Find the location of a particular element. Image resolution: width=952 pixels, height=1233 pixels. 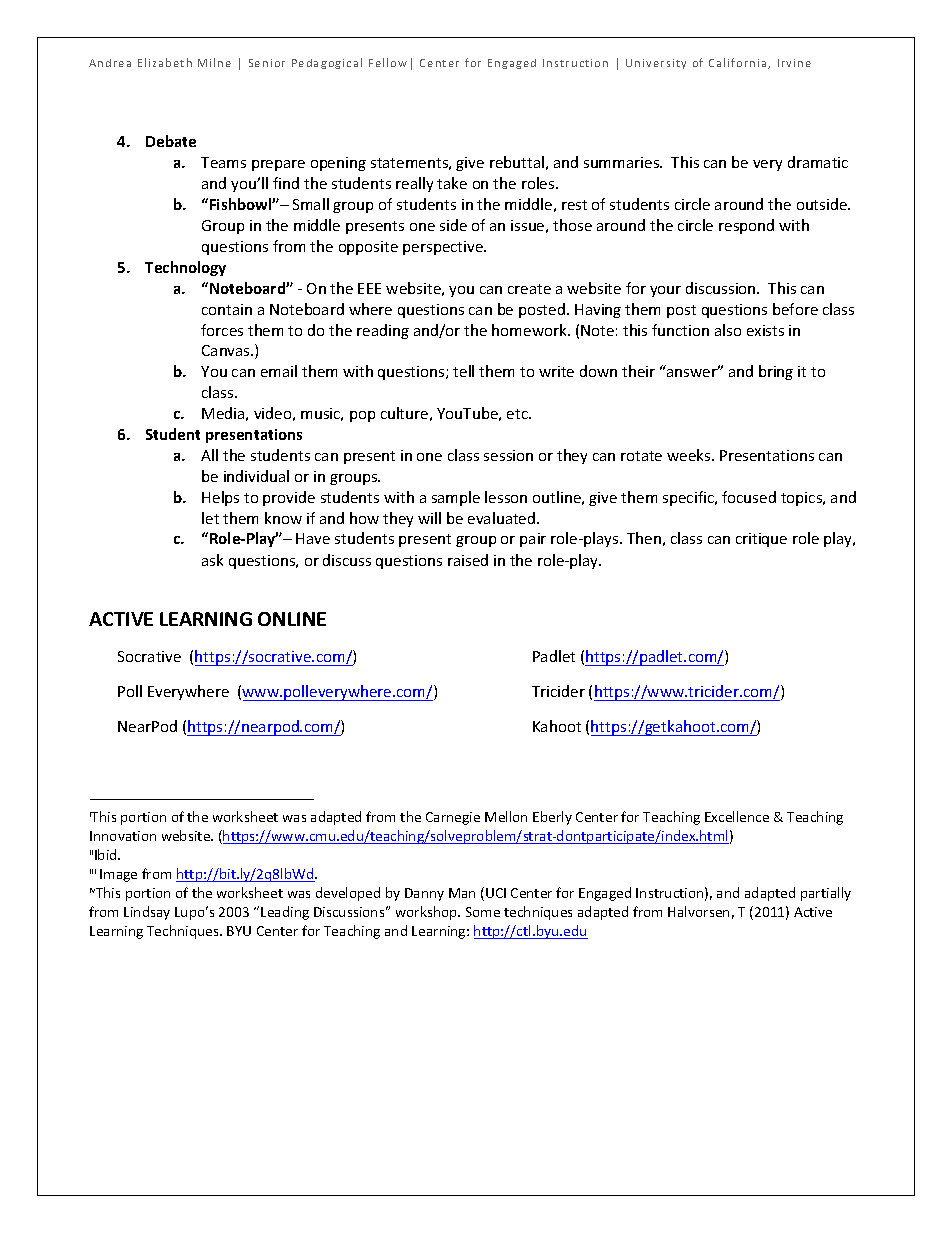

Excellence is located at coordinates (737, 816).
